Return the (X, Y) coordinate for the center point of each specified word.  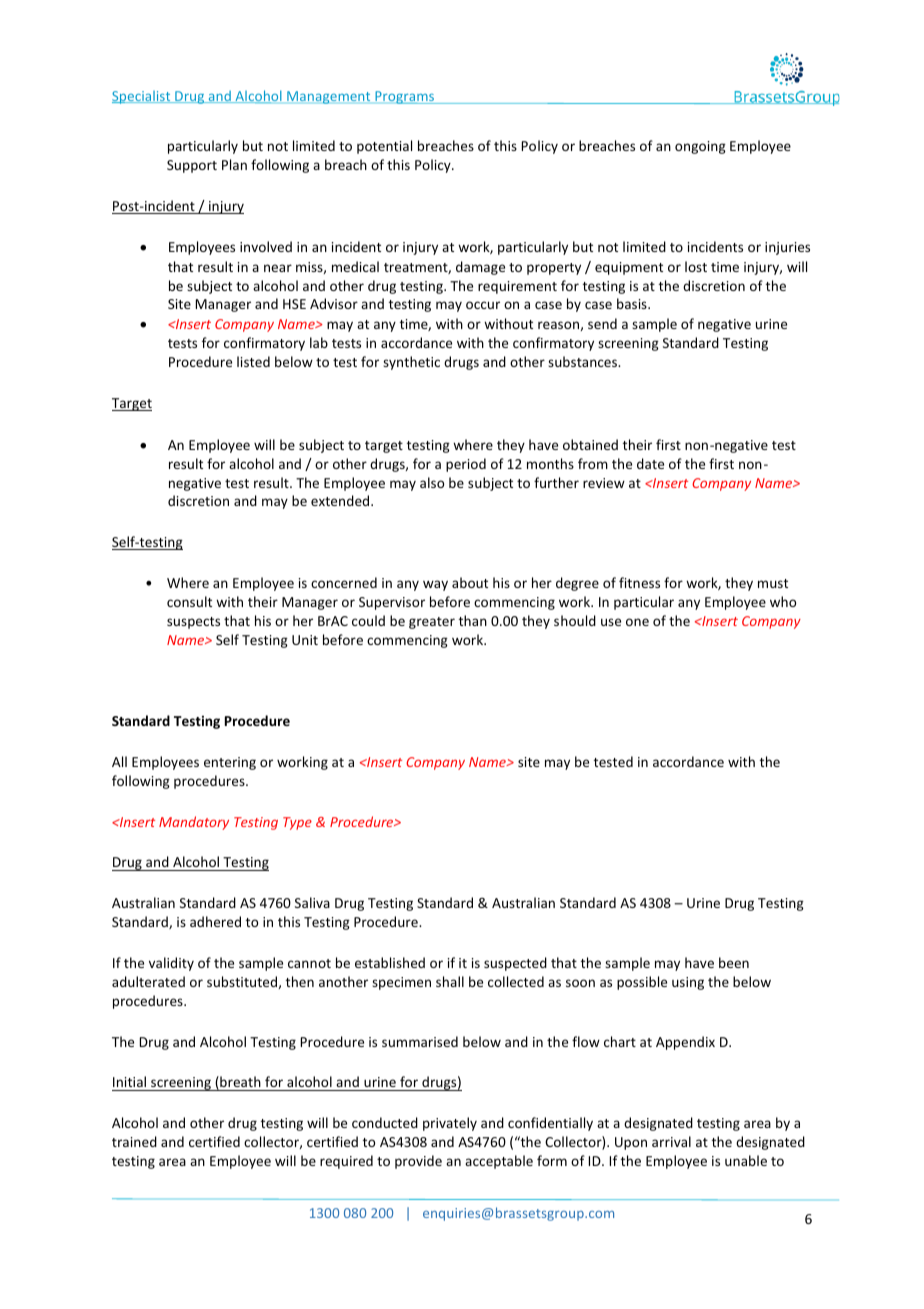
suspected (515, 964)
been (734, 962)
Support (192, 166)
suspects (193, 623)
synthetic (411, 363)
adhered (215, 921)
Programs (406, 97)
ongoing (700, 147)
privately (450, 1124)
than (473, 620)
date (650, 463)
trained (134, 1141)
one (637, 622)
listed (253, 361)
